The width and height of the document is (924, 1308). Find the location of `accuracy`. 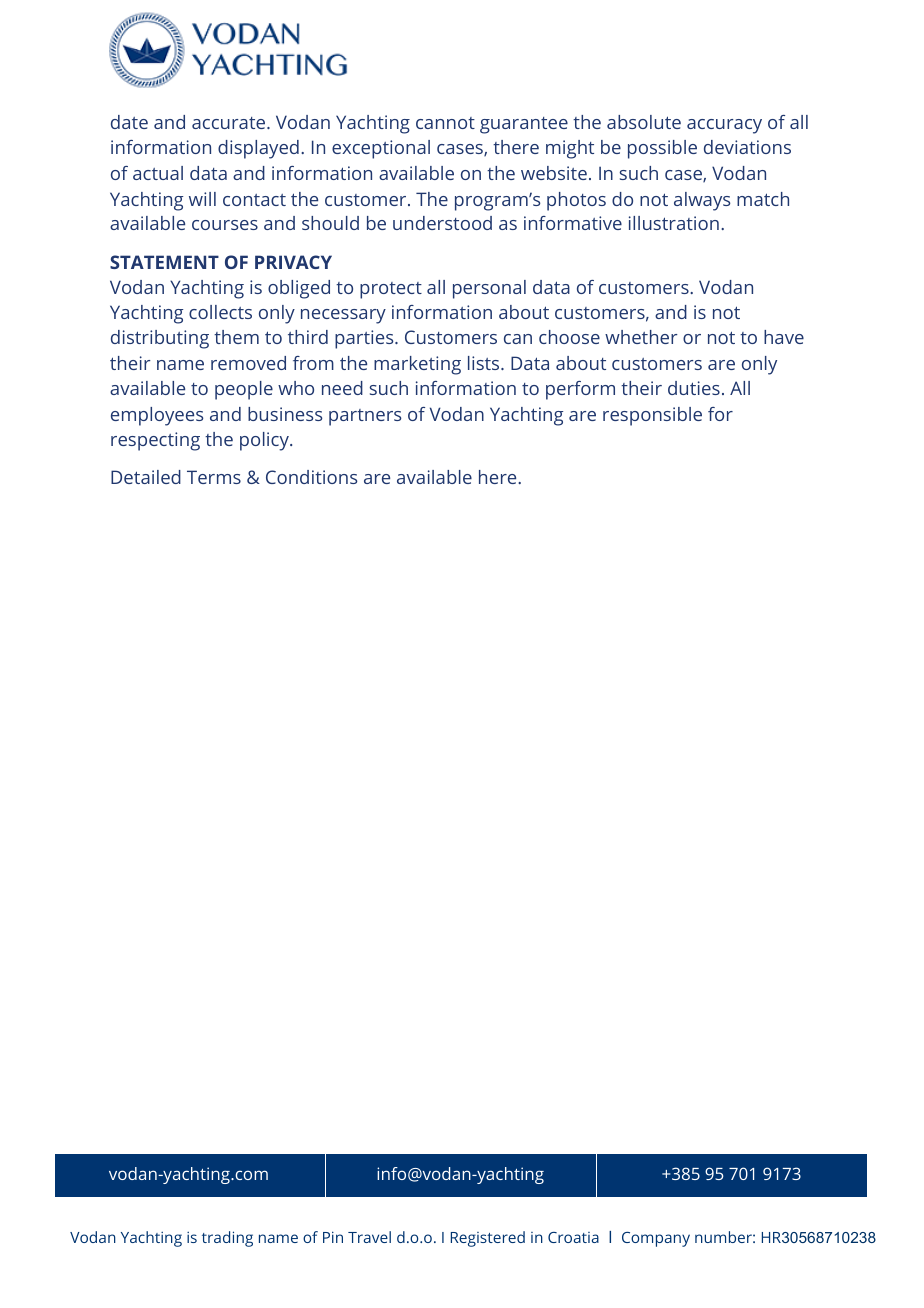

accuracy is located at coordinates (724, 126).
